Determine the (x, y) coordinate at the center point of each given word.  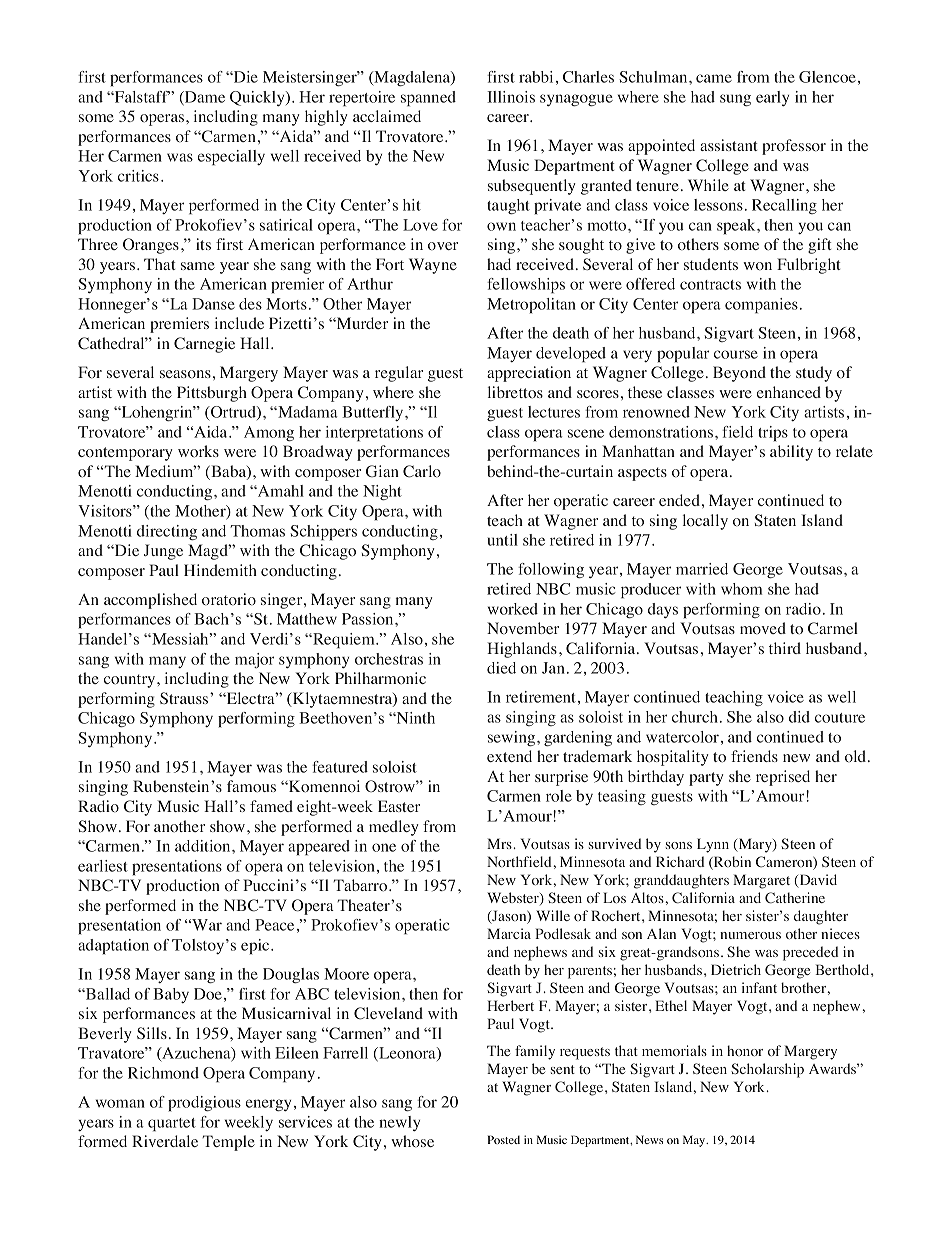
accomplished (150, 601)
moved (763, 628)
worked (513, 609)
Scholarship (767, 1070)
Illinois (511, 97)
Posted (504, 1139)
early (772, 98)
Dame (204, 98)
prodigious (204, 1104)
